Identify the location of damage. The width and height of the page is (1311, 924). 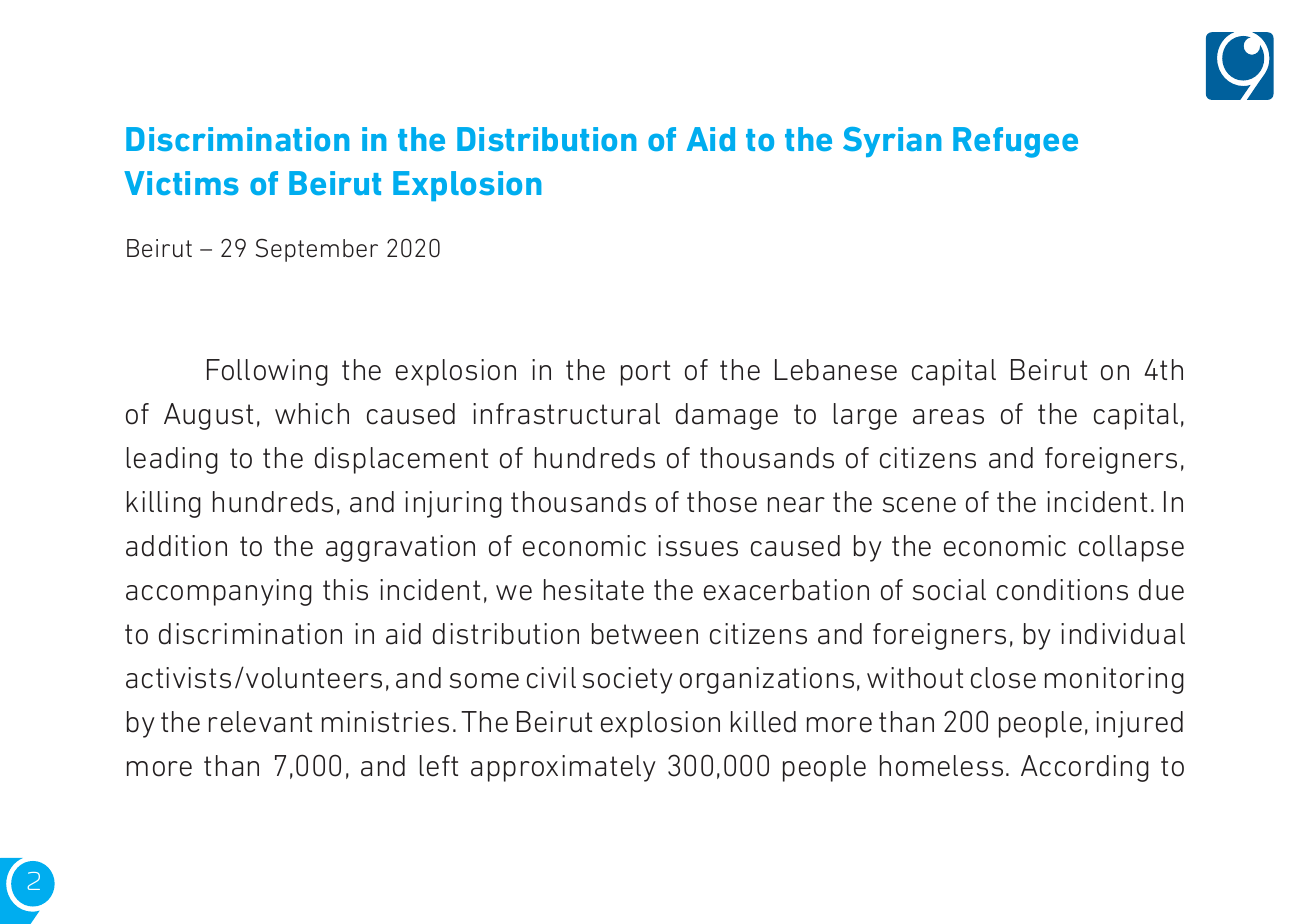
(727, 416).
